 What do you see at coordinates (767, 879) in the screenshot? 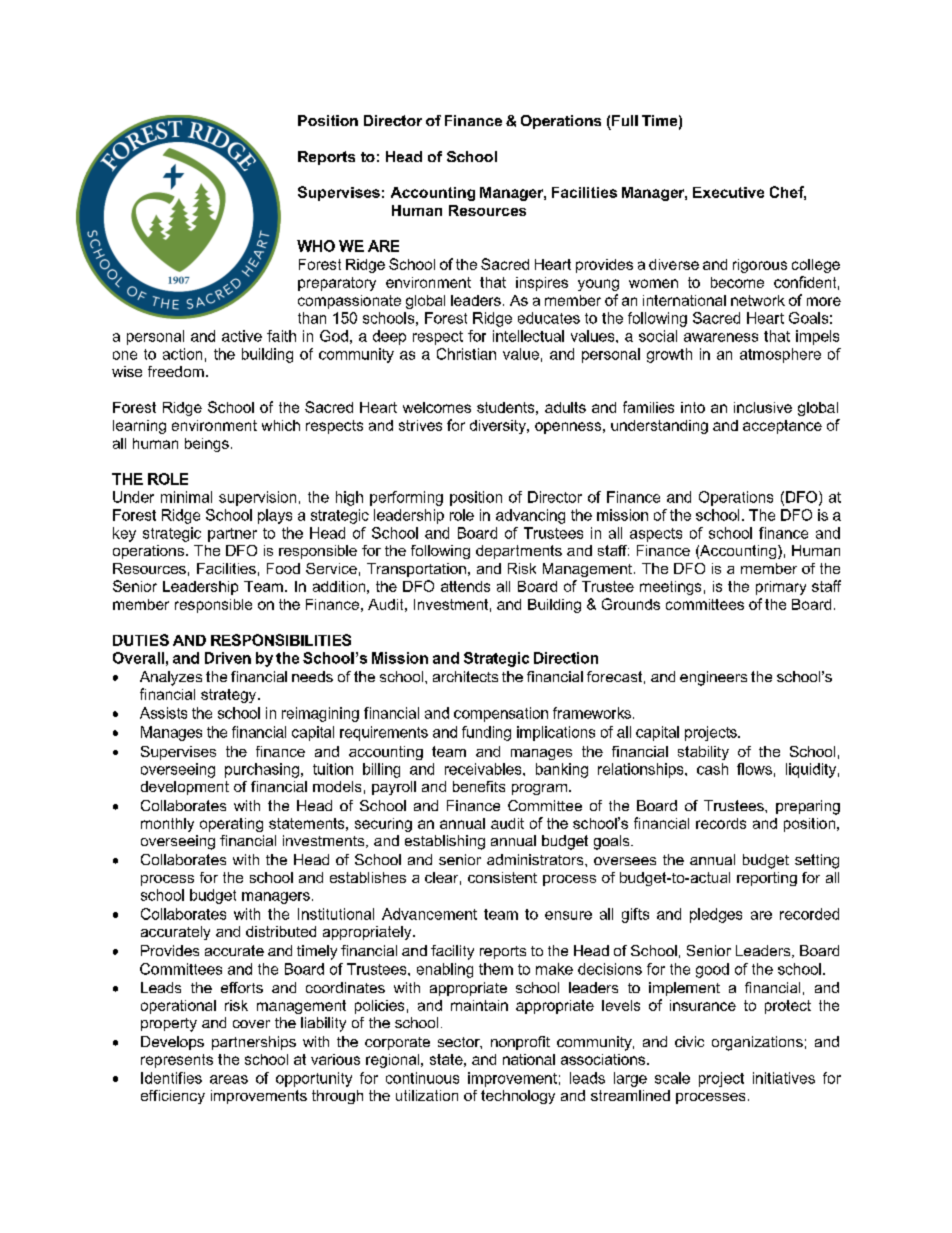
I see `reporting` at bounding box center [767, 879].
